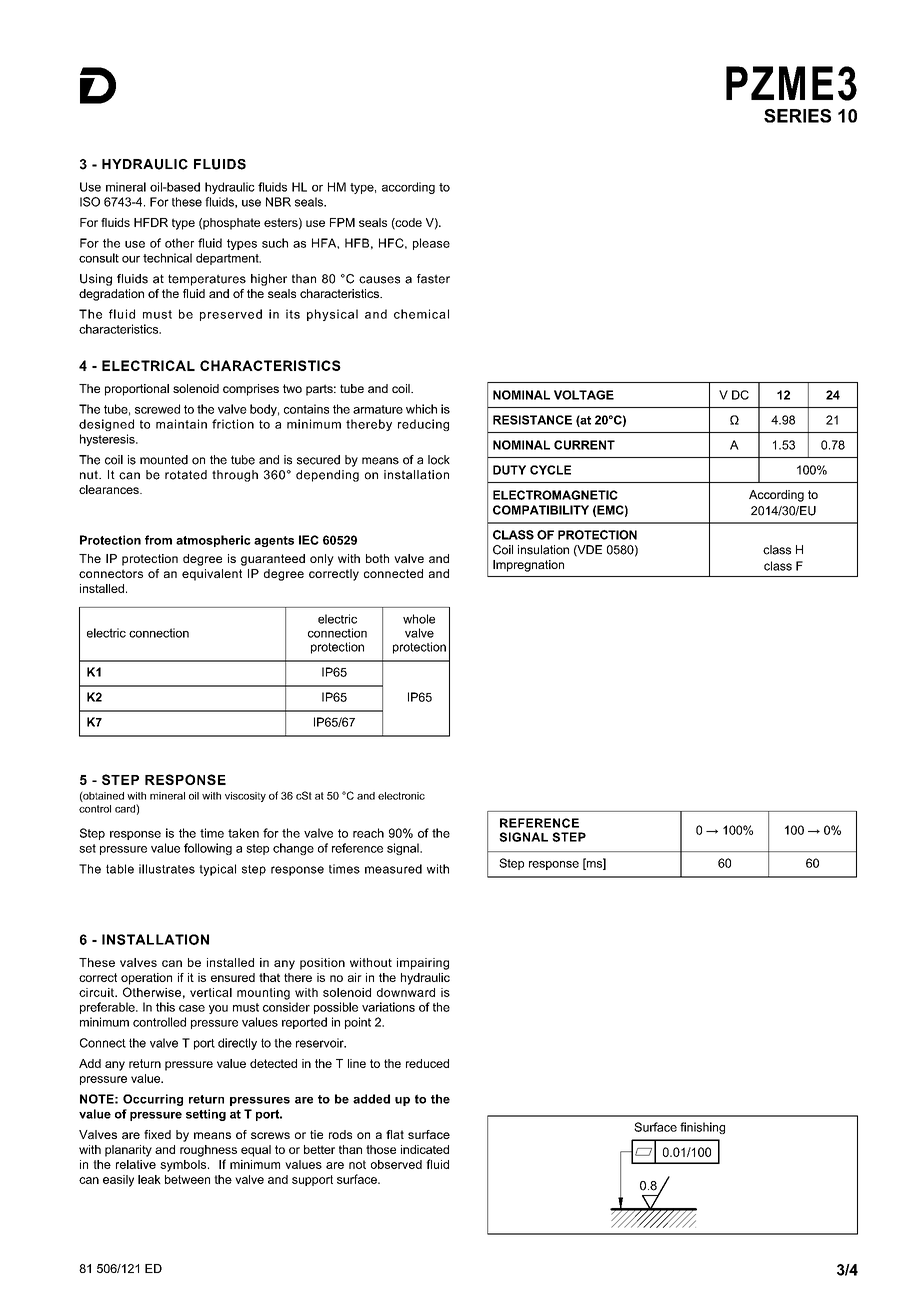 Image resolution: width=924 pixels, height=1308 pixels. Describe the element at coordinates (797, 116) in the screenshot. I see `SERIES` at that location.
